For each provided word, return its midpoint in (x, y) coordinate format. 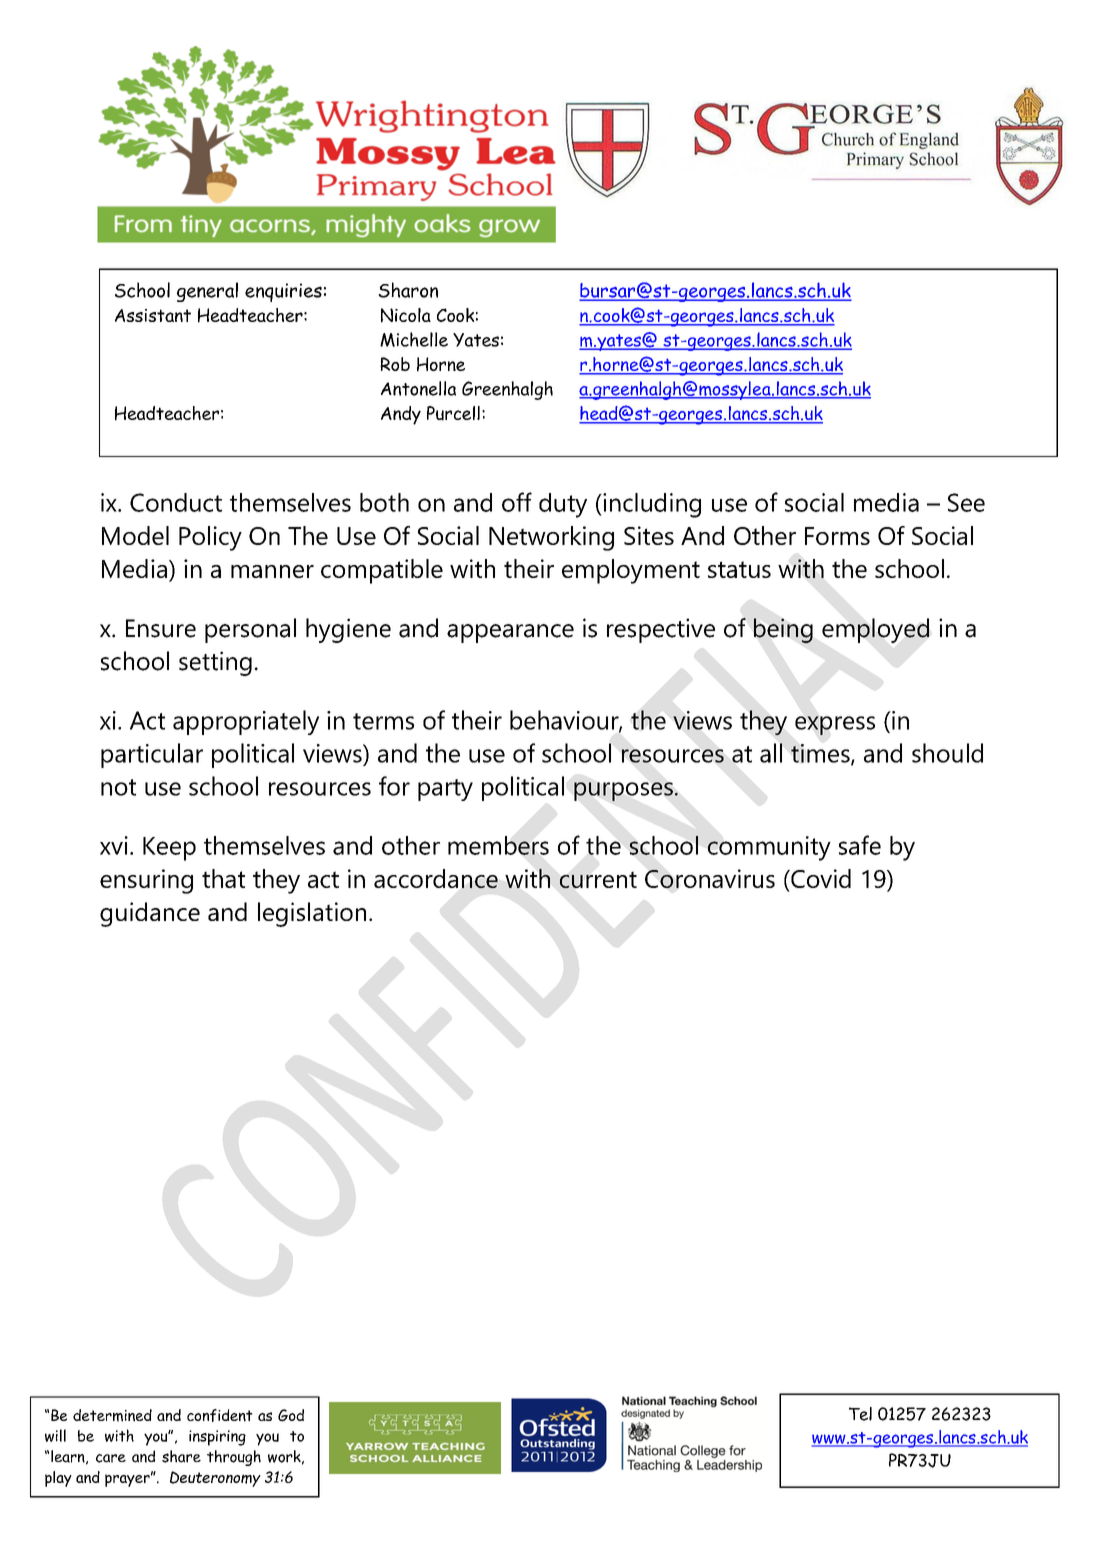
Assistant (153, 315)
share (181, 1456)
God (291, 1415)
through (234, 1458)
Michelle (414, 339)
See (966, 502)
